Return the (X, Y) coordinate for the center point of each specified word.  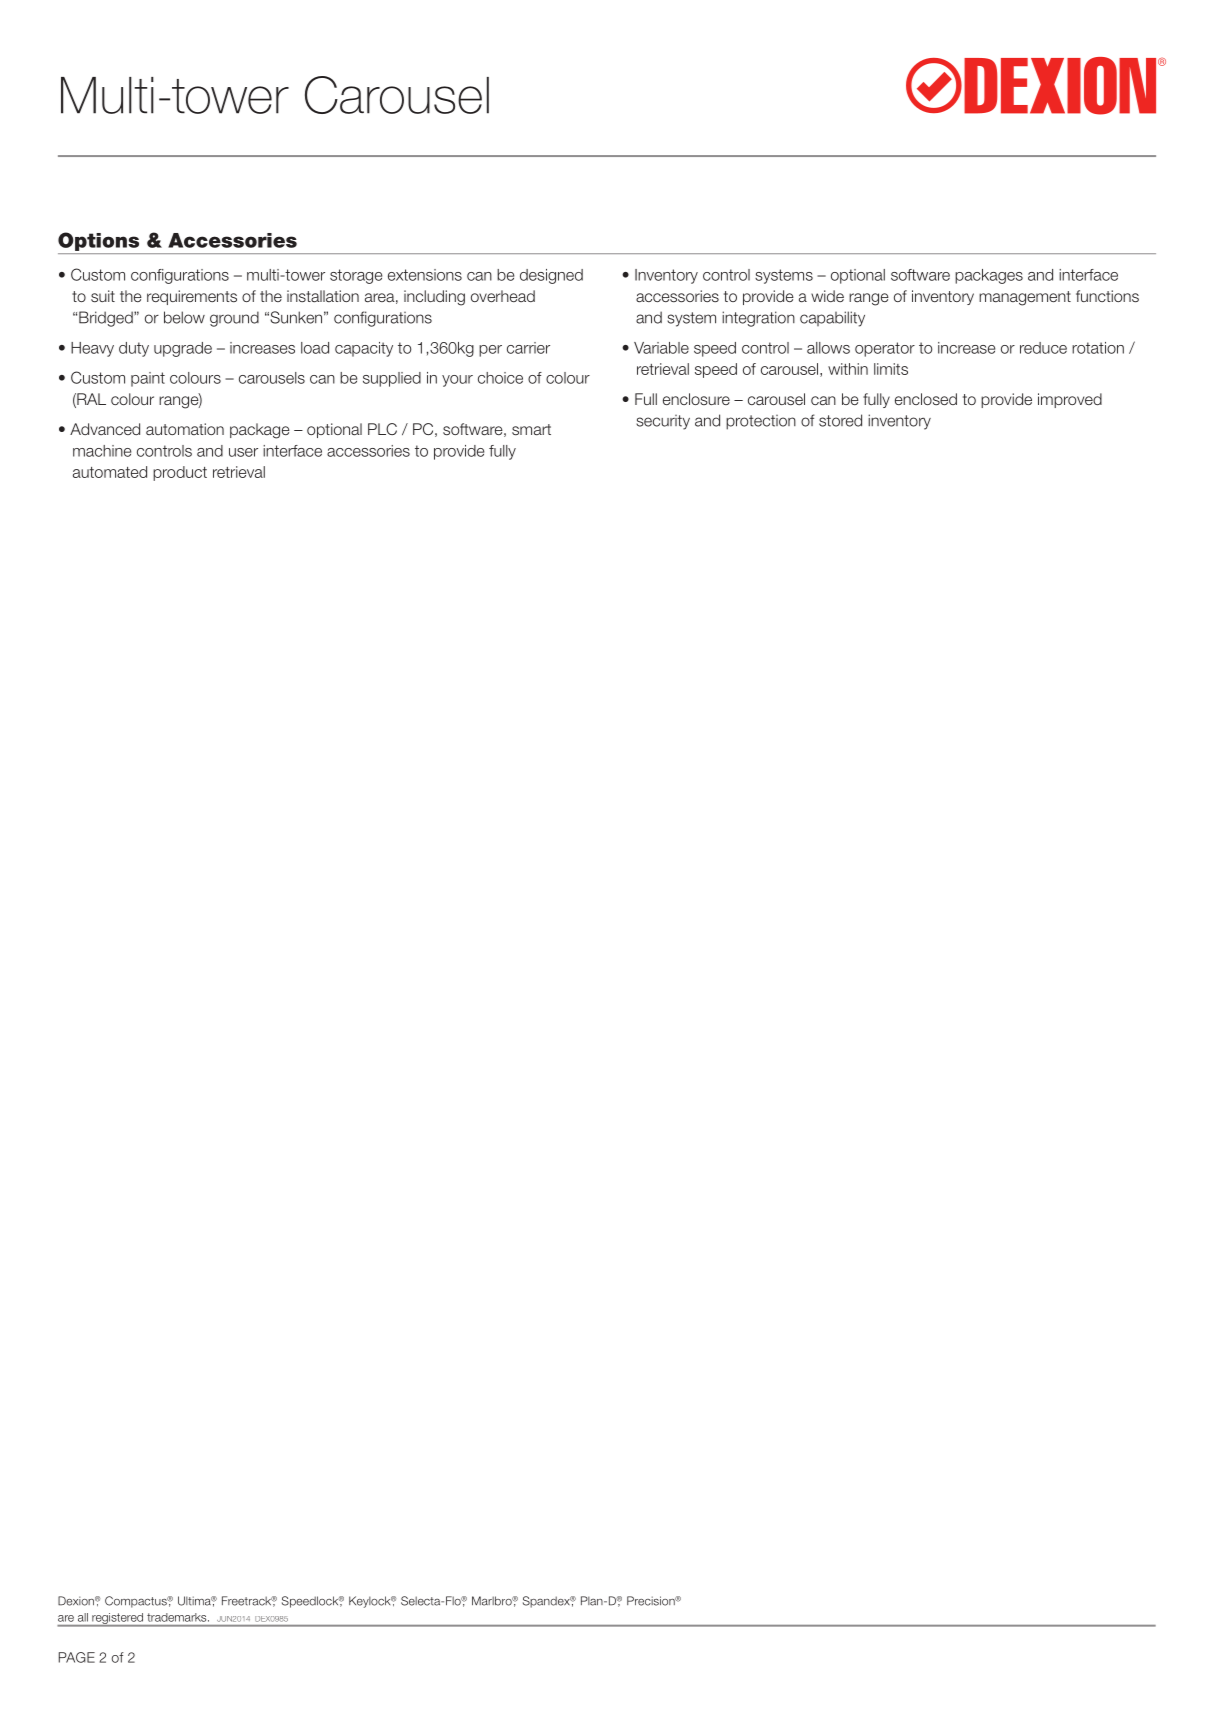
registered (117, 1620)
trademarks (178, 1617)
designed (551, 276)
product (180, 473)
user (243, 452)
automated (110, 472)
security (663, 422)
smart (531, 429)
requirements (192, 297)
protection (761, 422)
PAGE (77, 1657)
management (1025, 298)
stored (840, 420)
